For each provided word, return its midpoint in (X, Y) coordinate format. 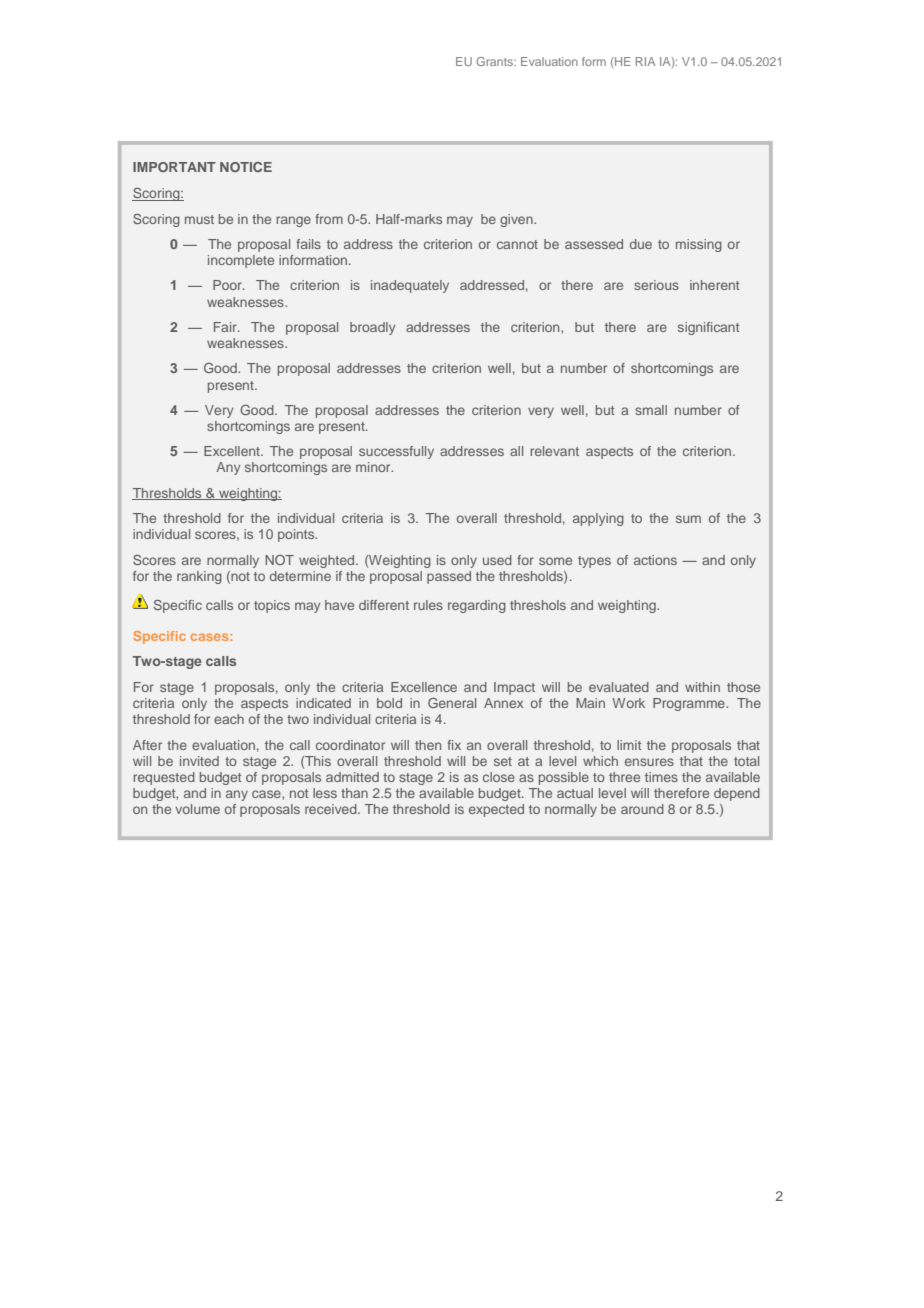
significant (708, 328)
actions (655, 560)
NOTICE (246, 167)
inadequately (410, 286)
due (641, 244)
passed (449, 577)
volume (197, 809)
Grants (495, 61)
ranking (199, 577)
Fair (226, 327)
